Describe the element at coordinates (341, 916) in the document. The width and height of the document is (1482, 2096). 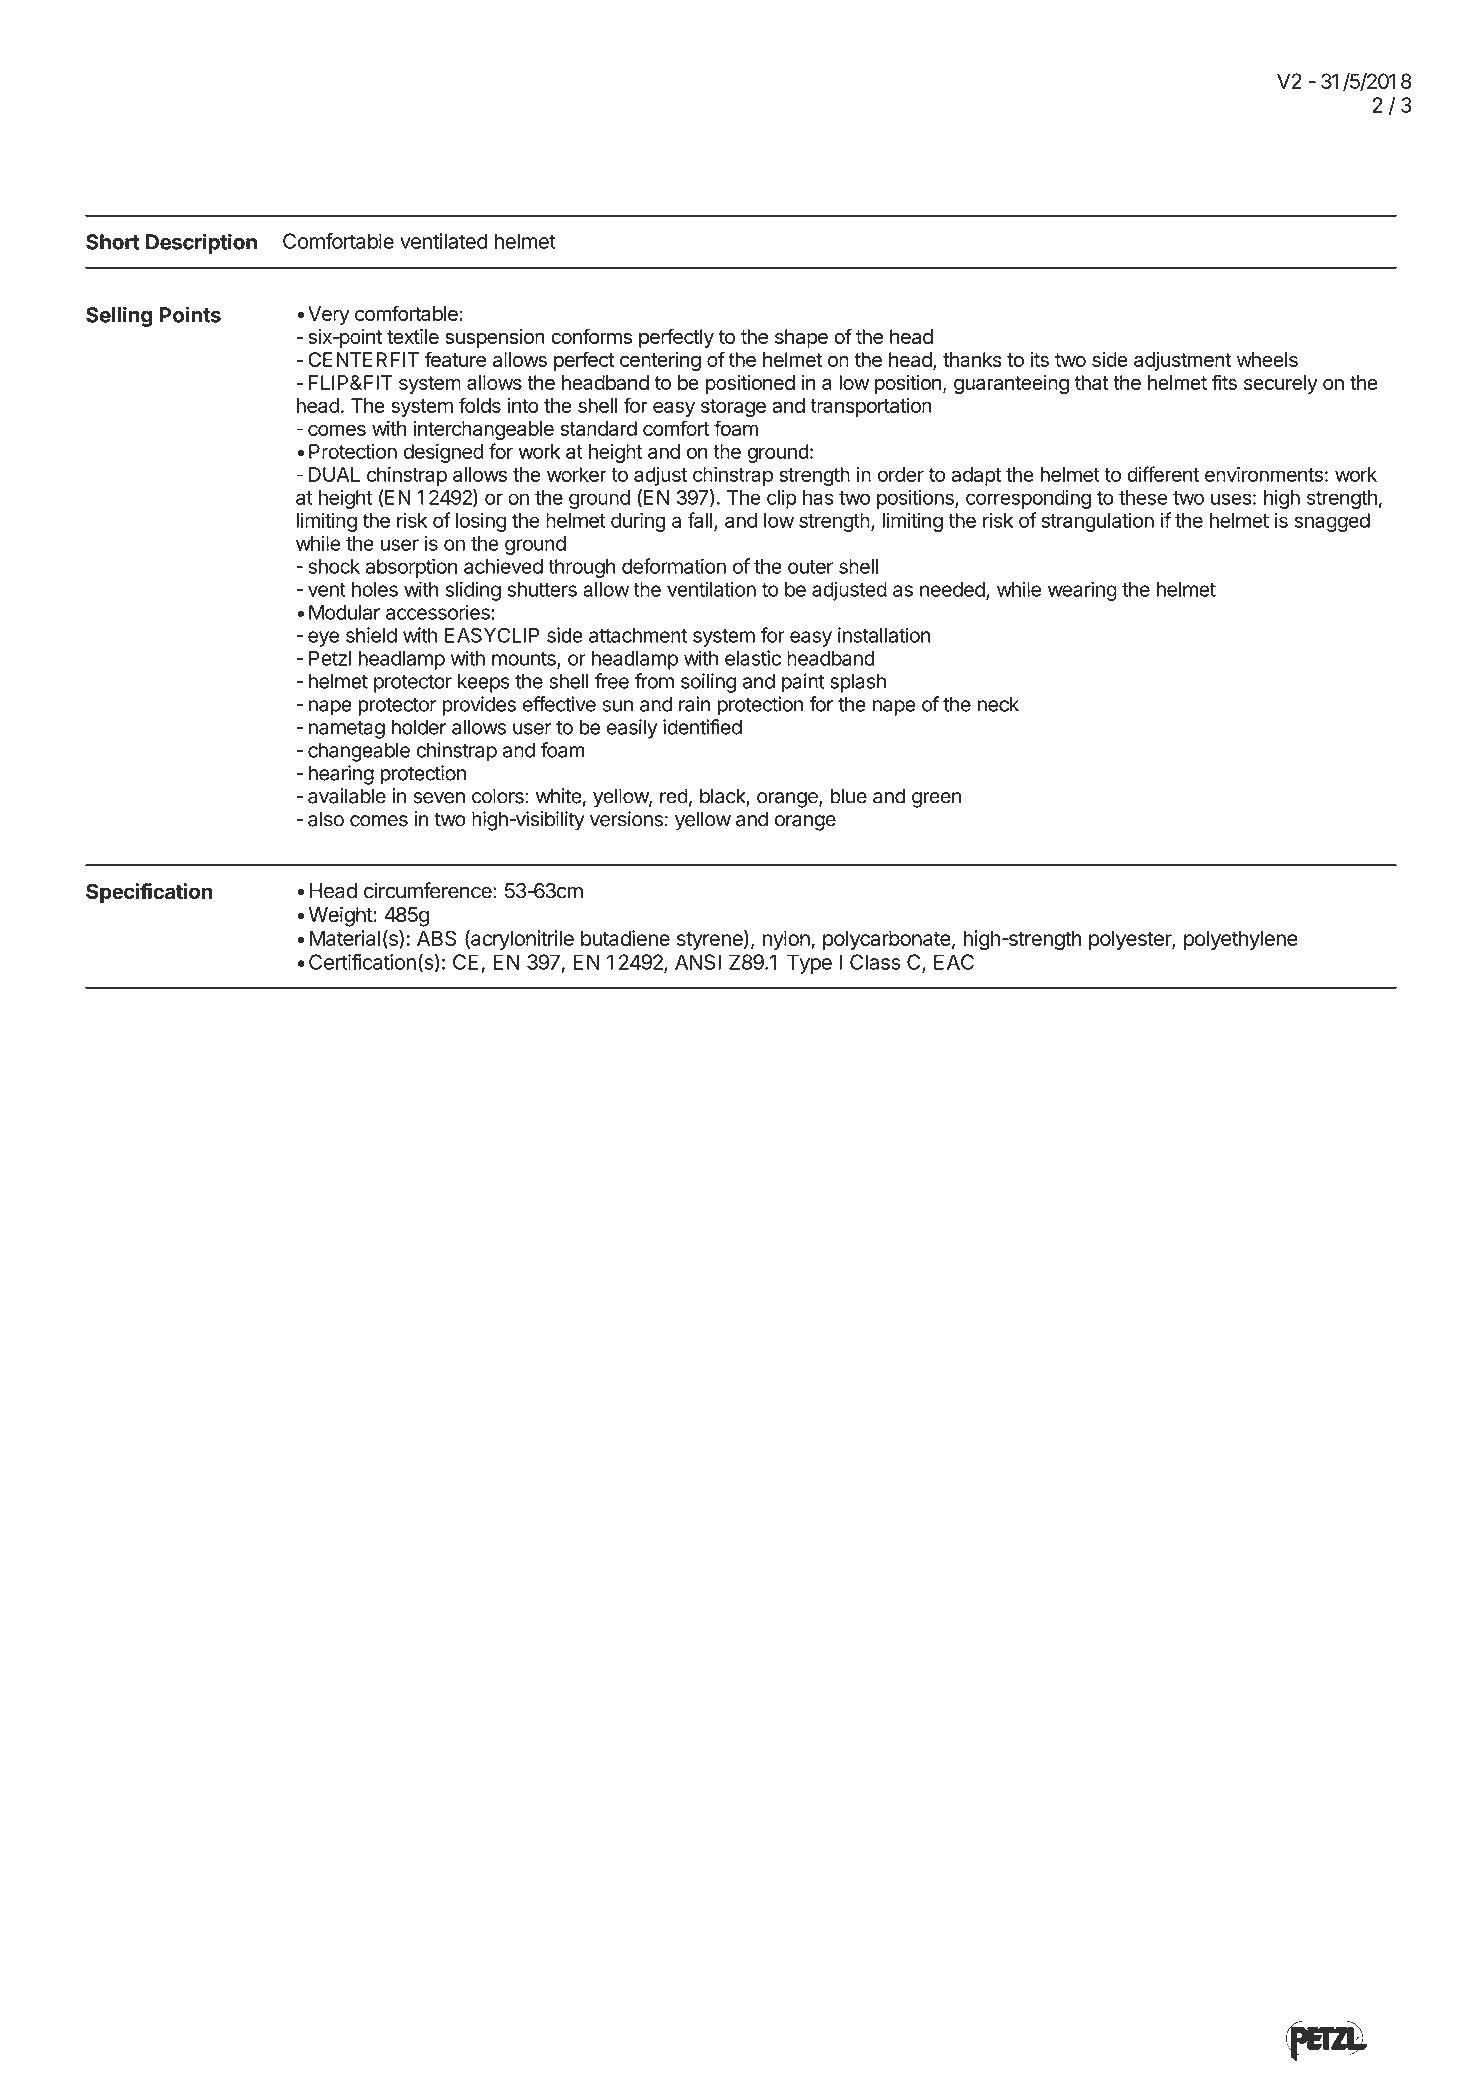
I see `Weight` at that location.
